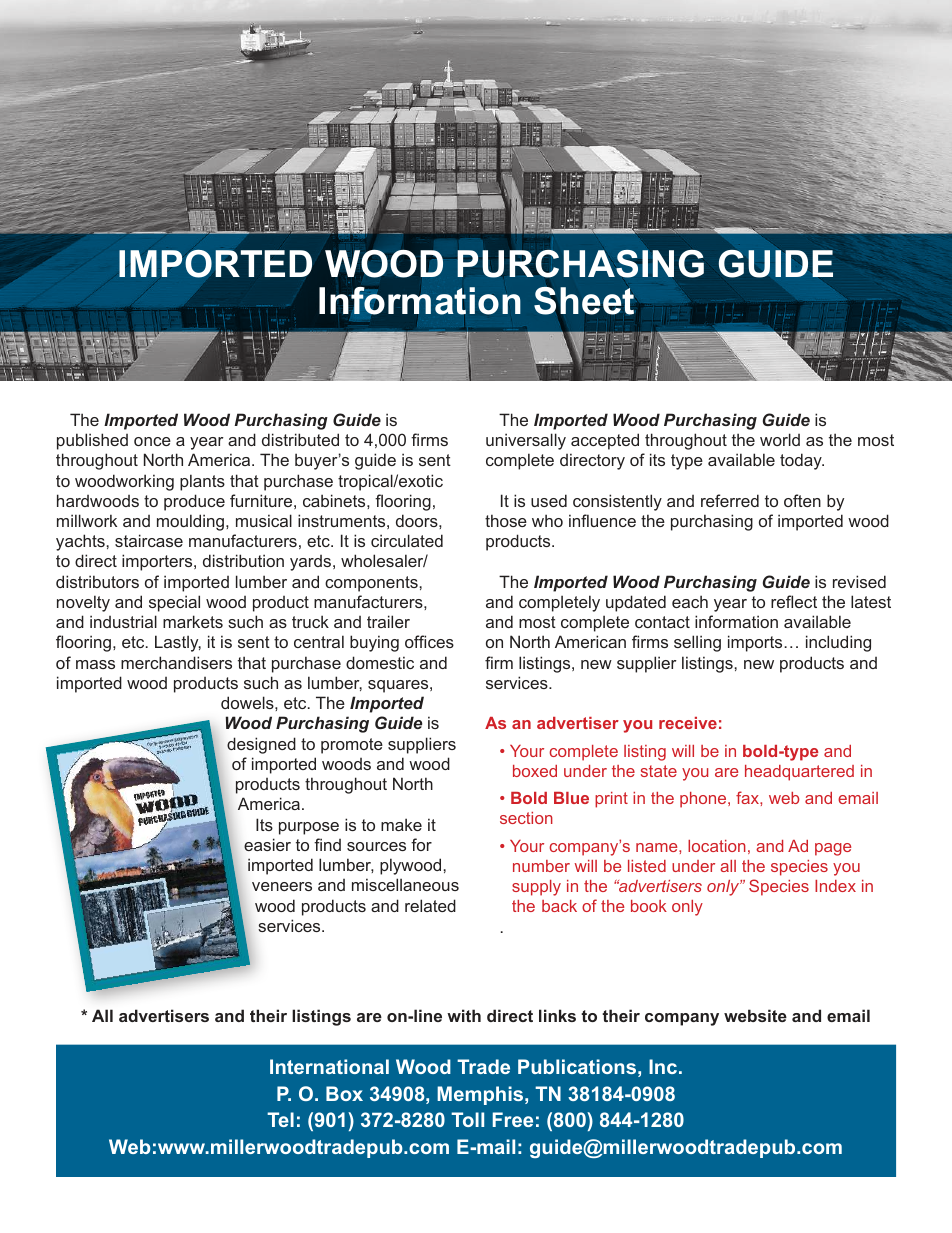  What do you see at coordinates (584, 301) in the image?
I see `Sheet` at bounding box center [584, 301].
